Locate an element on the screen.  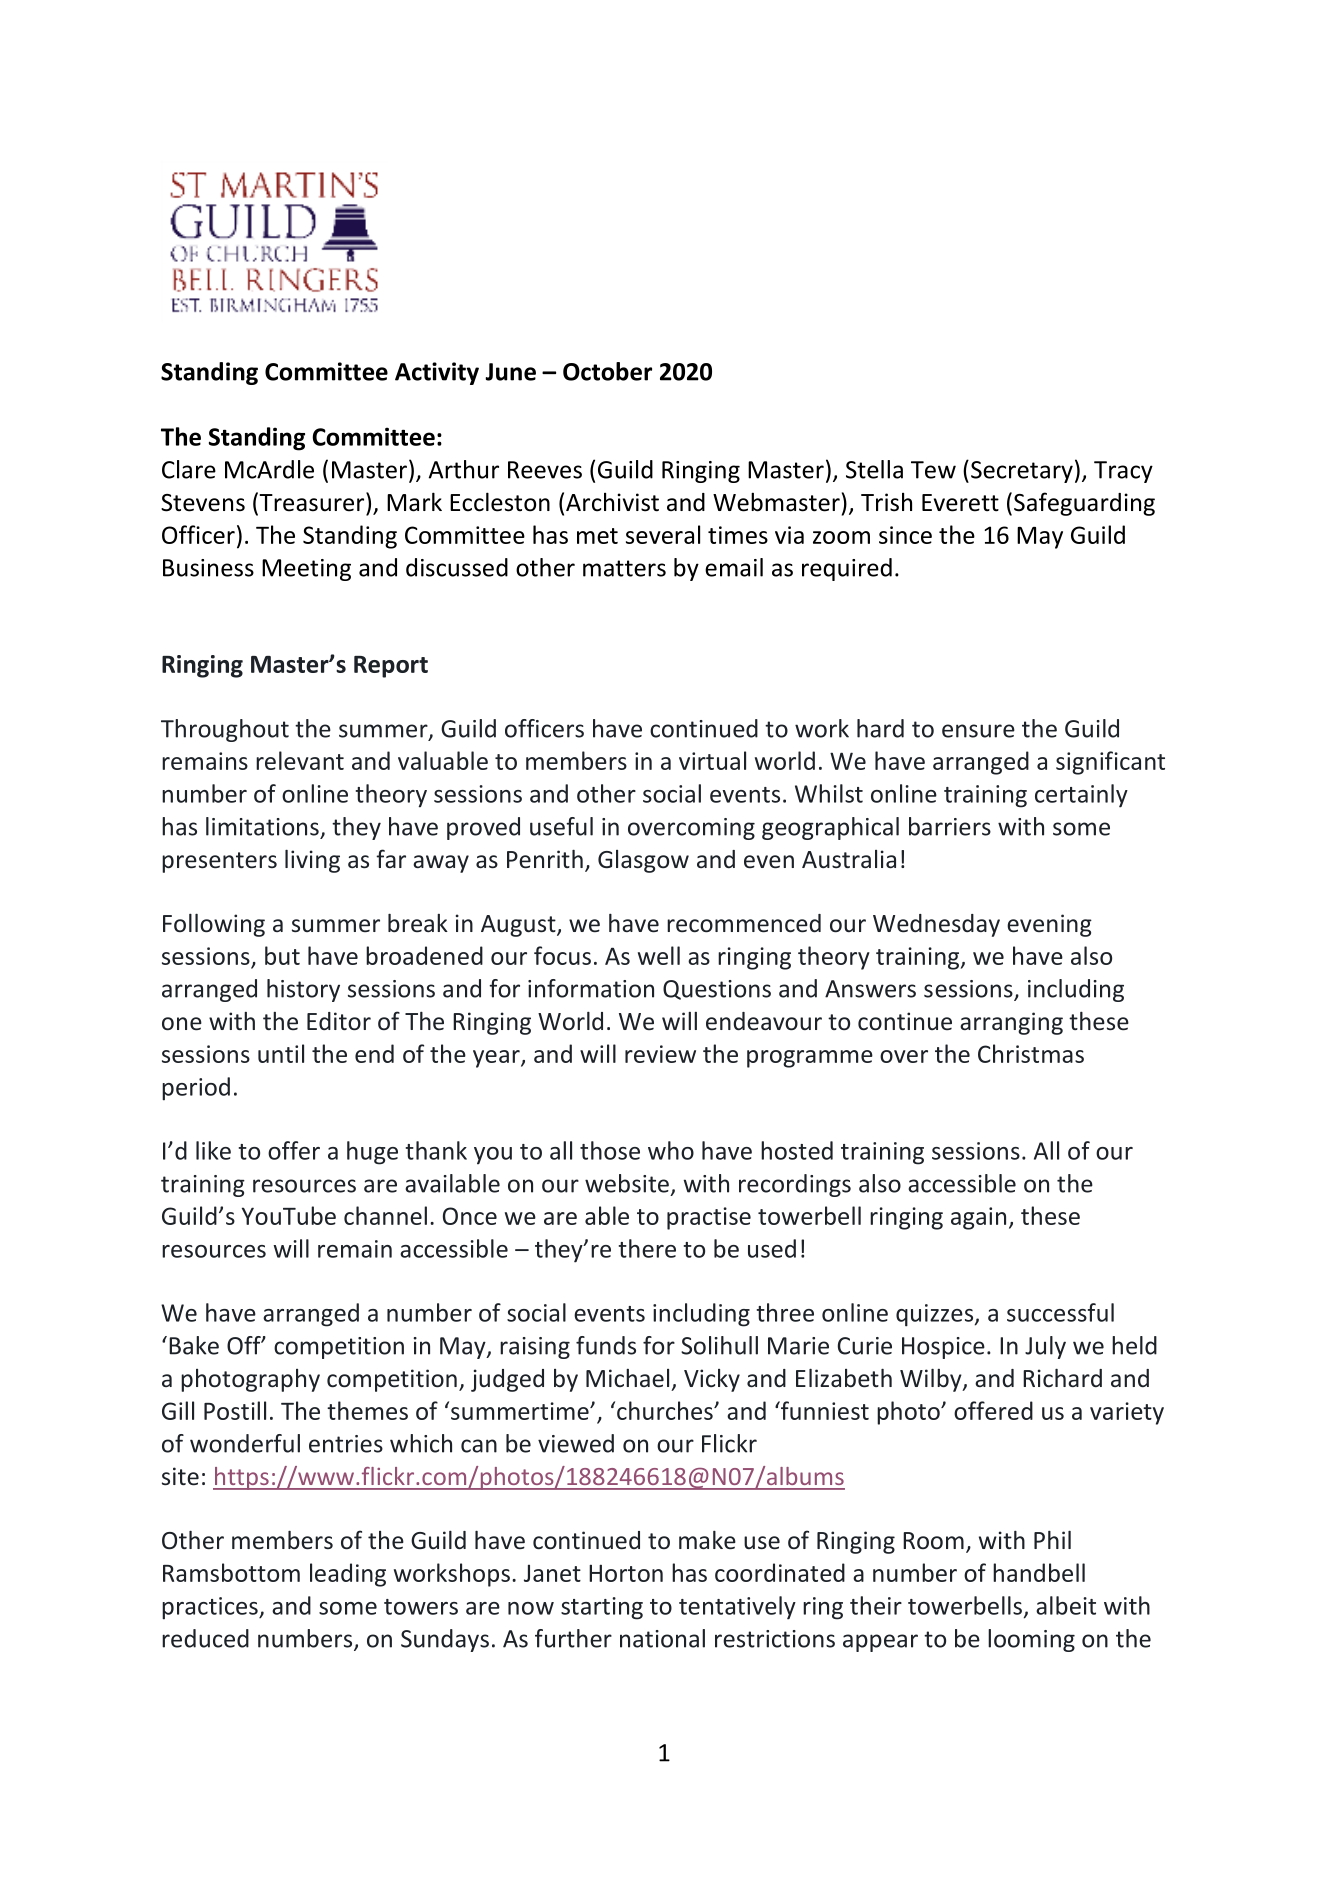
Clare is located at coordinates (189, 469).
